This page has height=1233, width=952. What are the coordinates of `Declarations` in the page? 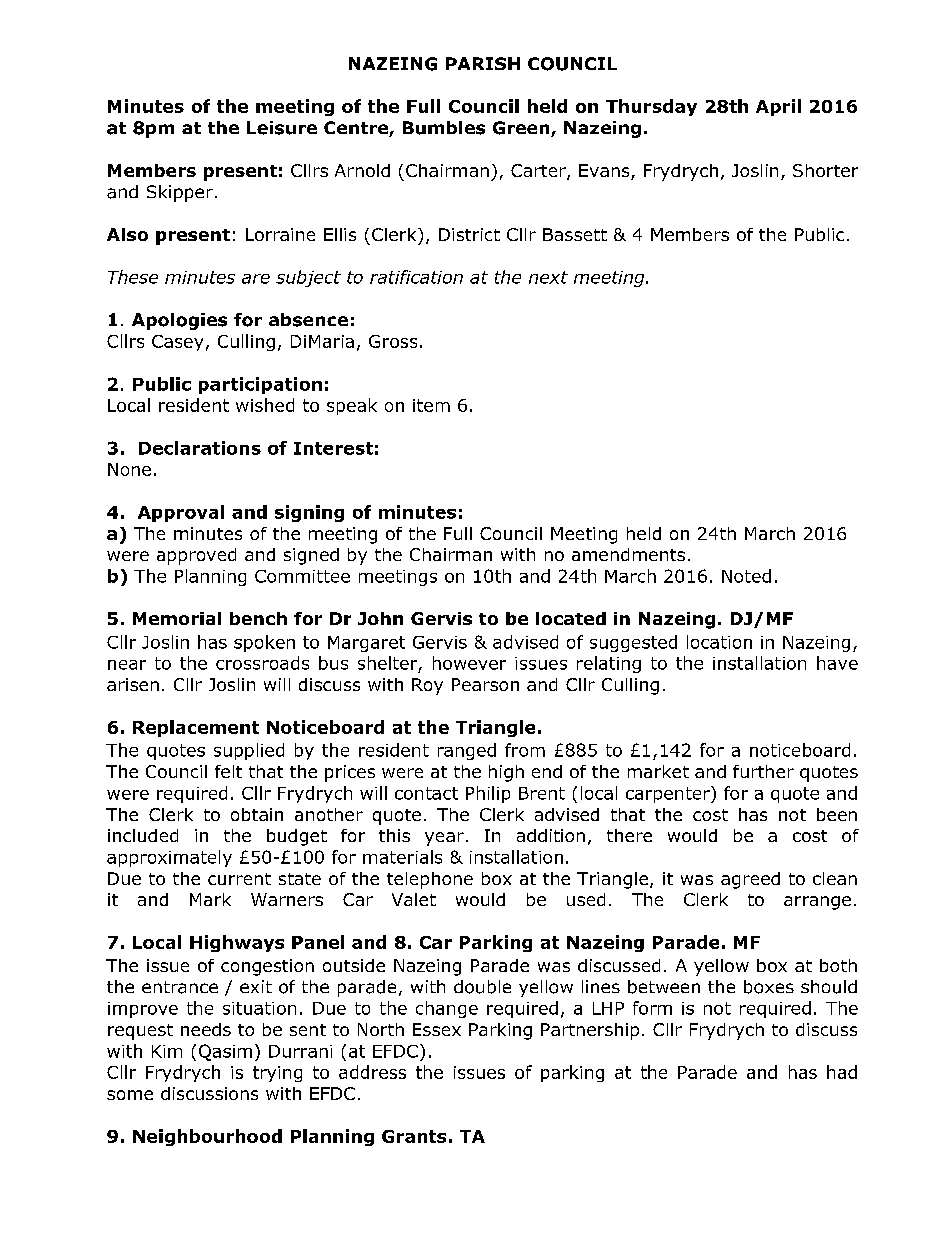 It's located at (200, 448).
